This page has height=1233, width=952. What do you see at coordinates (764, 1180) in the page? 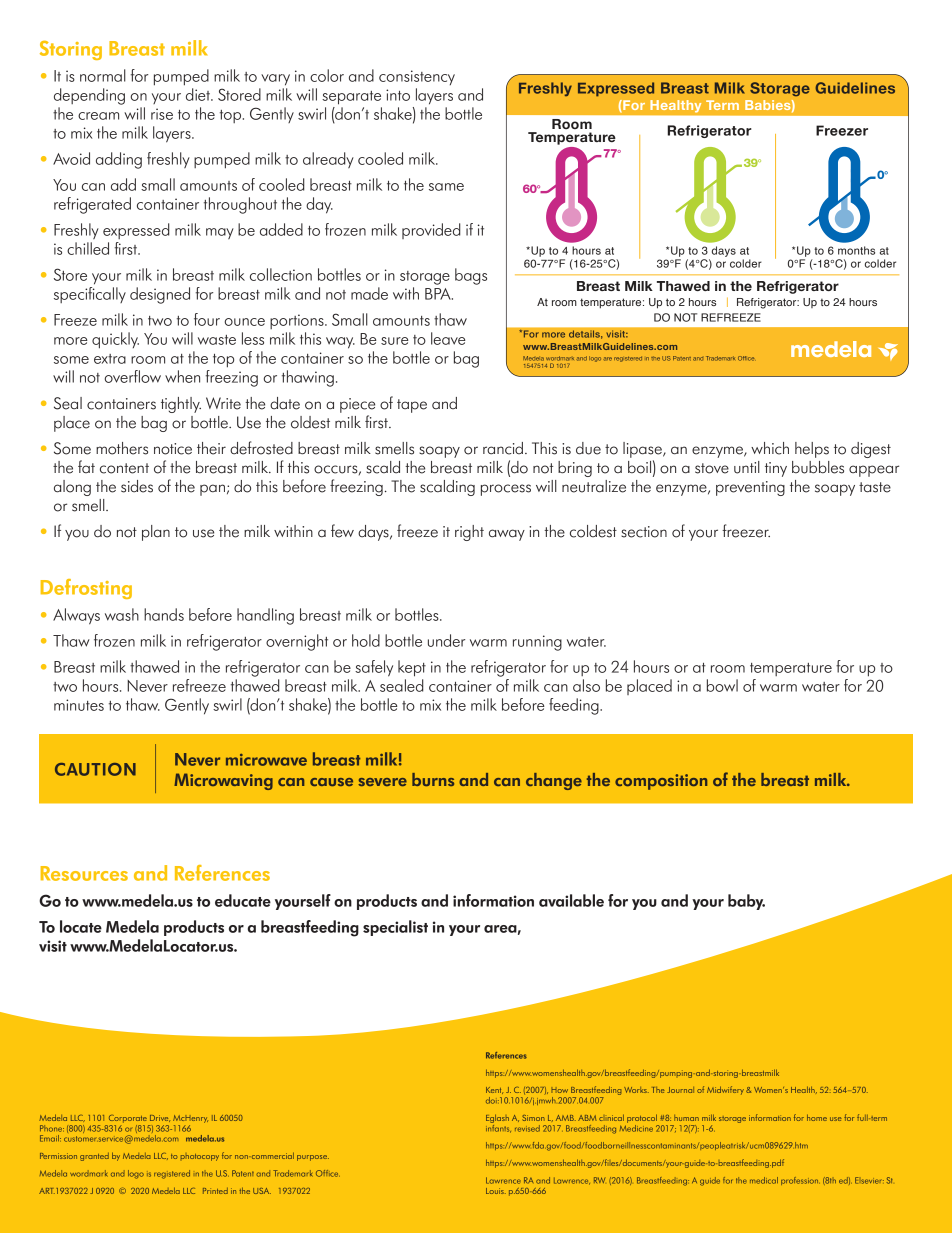
I see `medical` at bounding box center [764, 1180].
